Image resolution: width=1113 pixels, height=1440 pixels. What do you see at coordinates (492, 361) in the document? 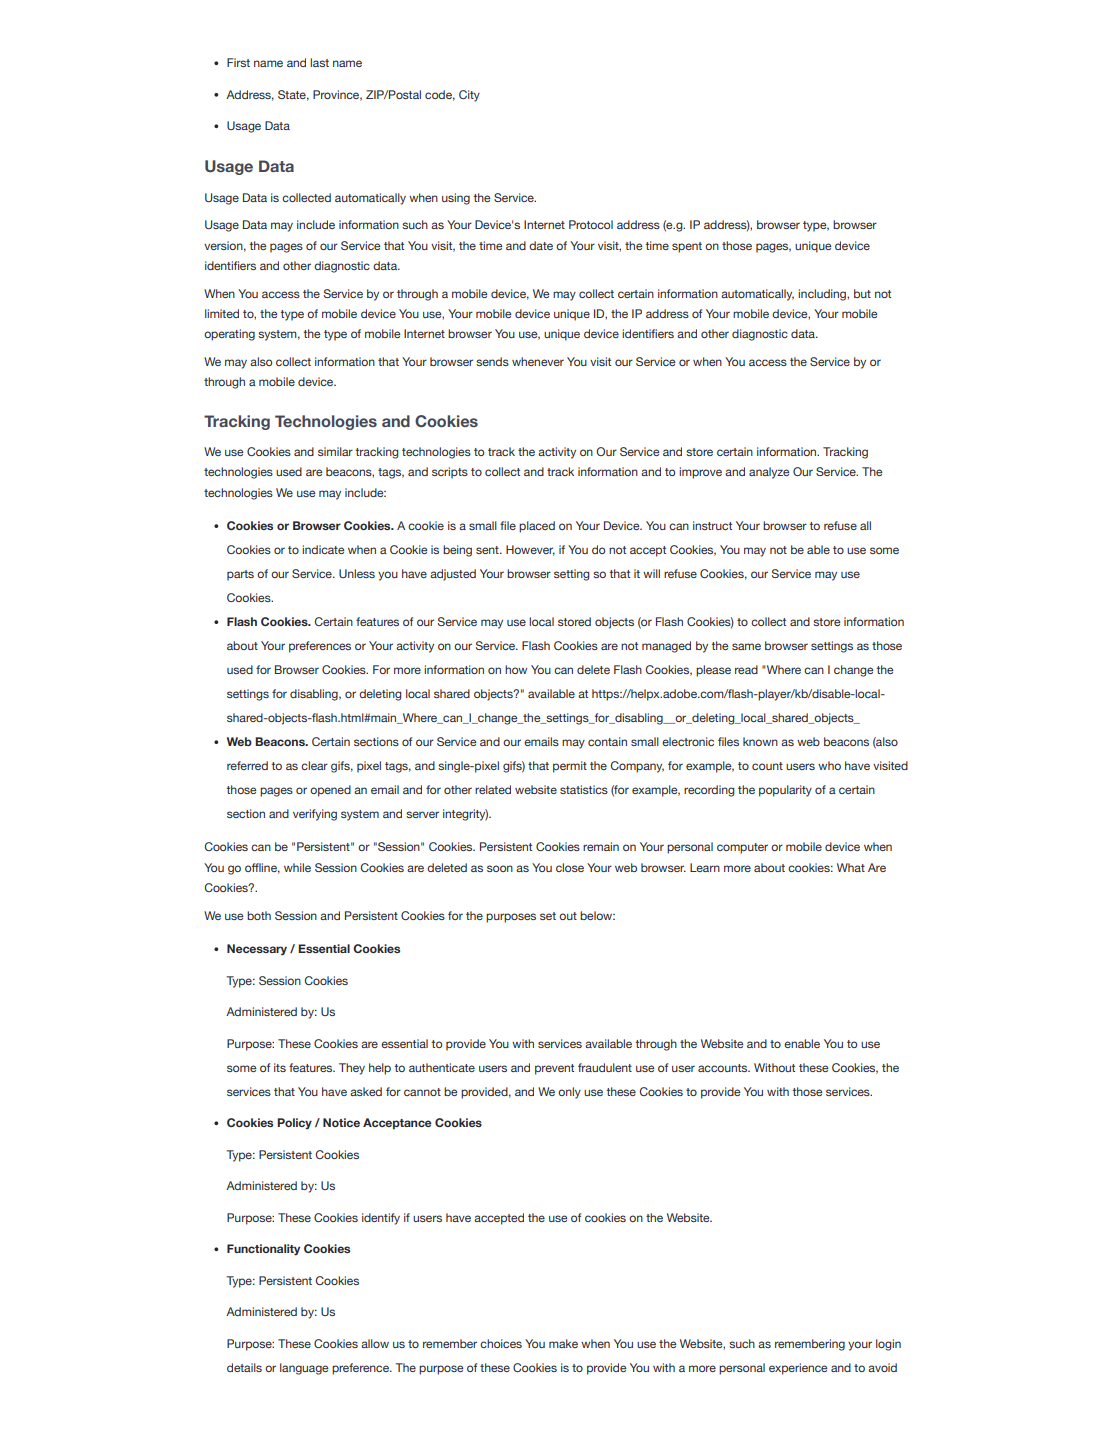
I see `sends` at bounding box center [492, 361].
